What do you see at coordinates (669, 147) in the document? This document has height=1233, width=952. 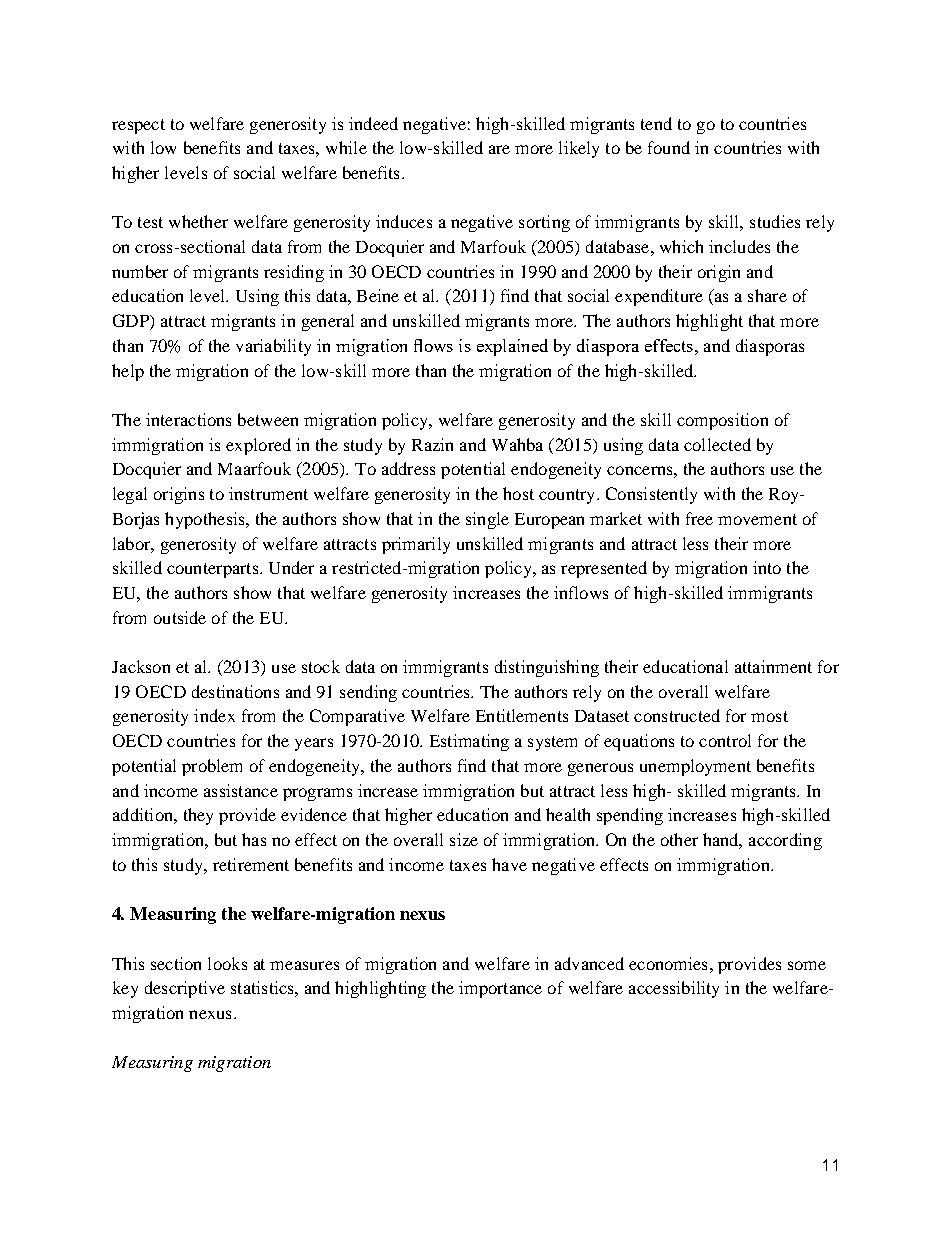 I see `found` at bounding box center [669, 147].
